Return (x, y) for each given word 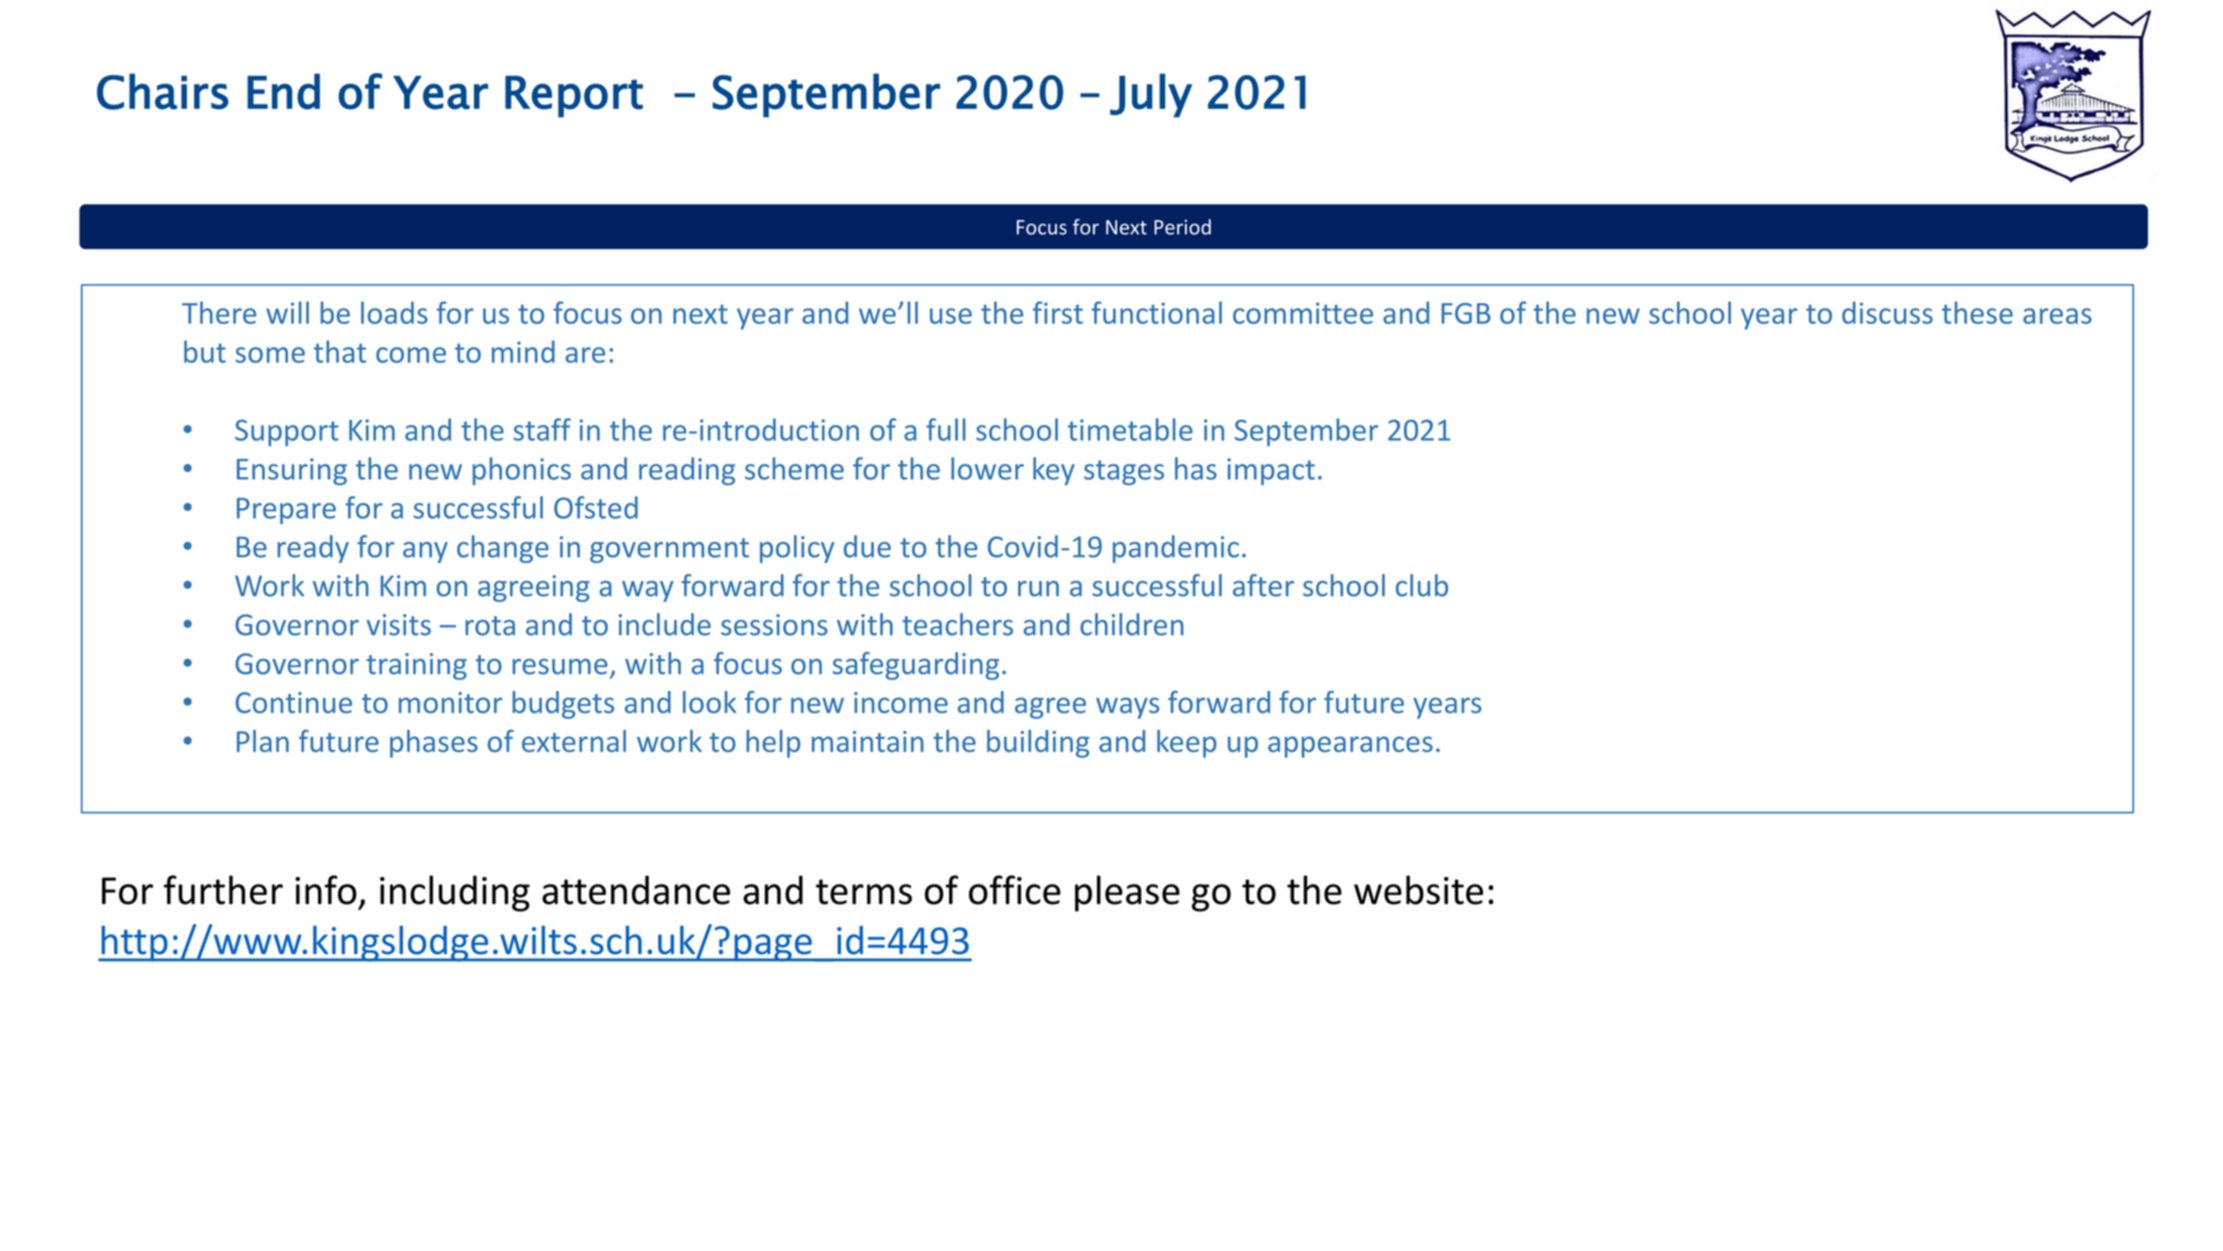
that (340, 351)
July (1151, 95)
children (1132, 624)
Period (1182, 227)
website (1418, 890)
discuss (1887, 312)
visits (399, 625)
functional (1157, 312)
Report (574, 97)
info (326, 890)
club (1422, 585)
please (1127, 893)
